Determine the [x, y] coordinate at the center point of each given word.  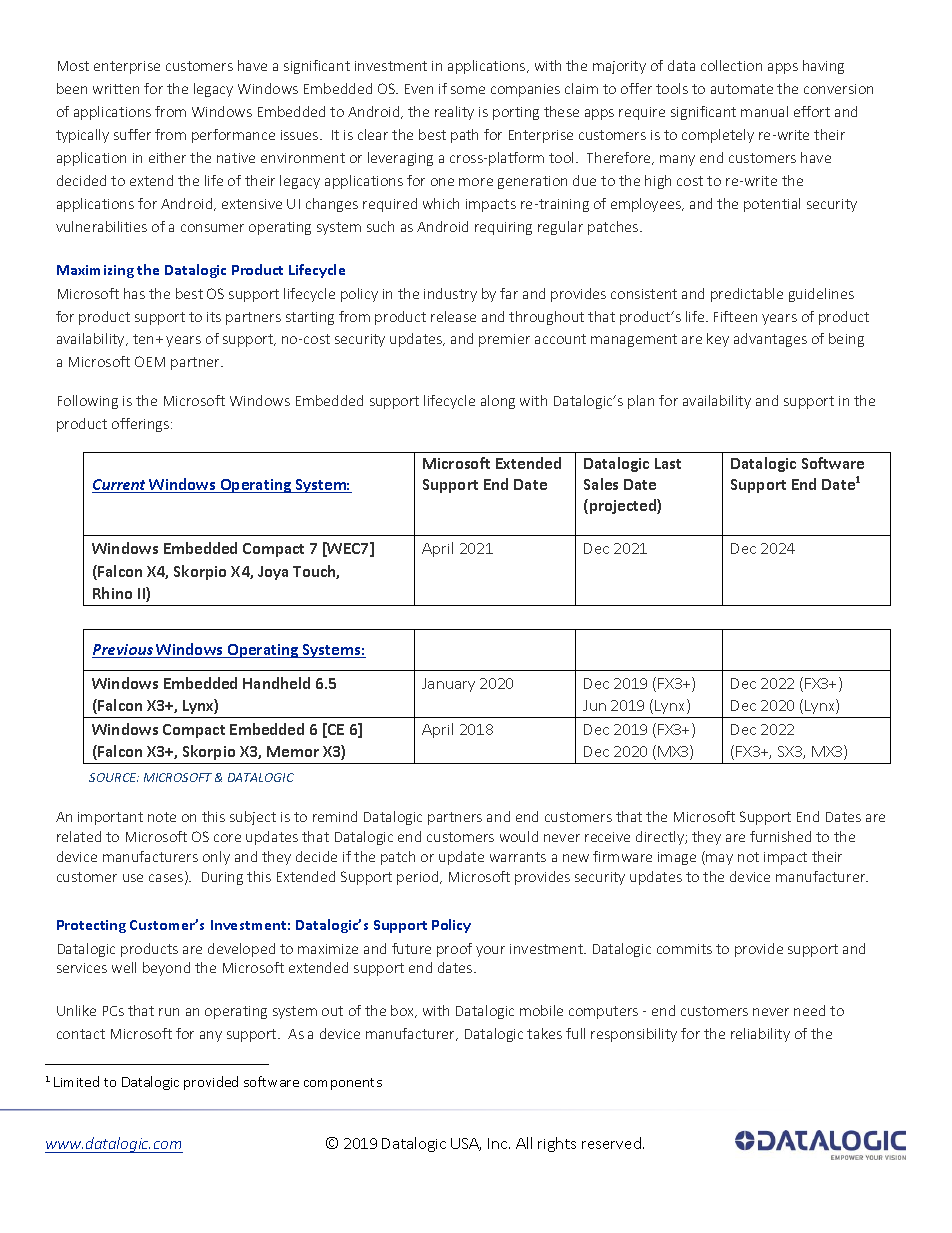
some [468, 90]
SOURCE [114, 777]
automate [742, 89]
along [498, 402]
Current [120, 486]
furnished [780, 836]
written [116, 89]
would [519, 836]
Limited [76, 1081]
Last [668, 463]
